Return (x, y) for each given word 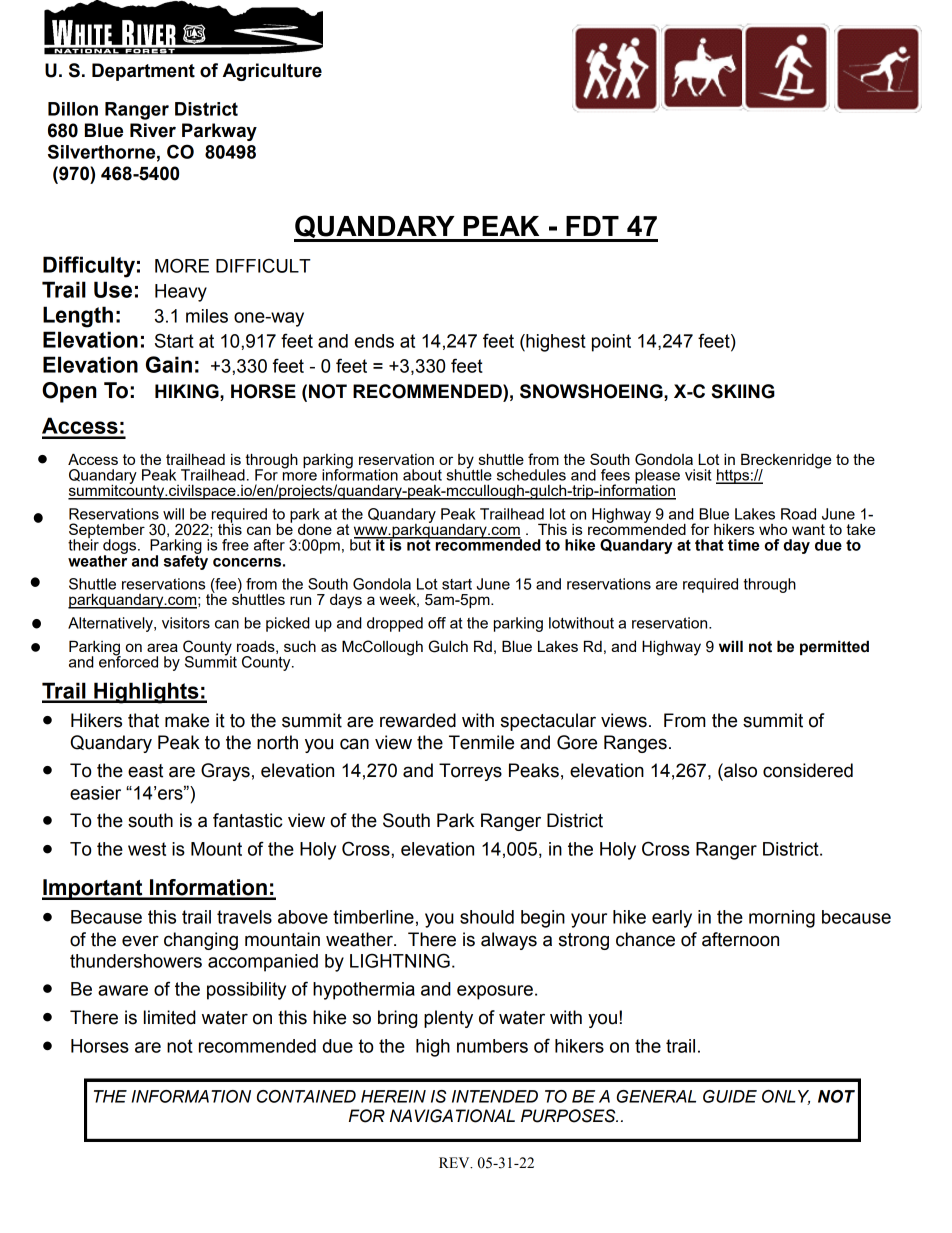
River (153, 130)
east (145, 771)
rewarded (418, 720)
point (611, 343)
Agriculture (272, 72)
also (739, 770)
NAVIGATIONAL (452, 1116)
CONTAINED (306, 1096)
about (422, 475)
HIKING (188, 391)
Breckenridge (786, 462)
